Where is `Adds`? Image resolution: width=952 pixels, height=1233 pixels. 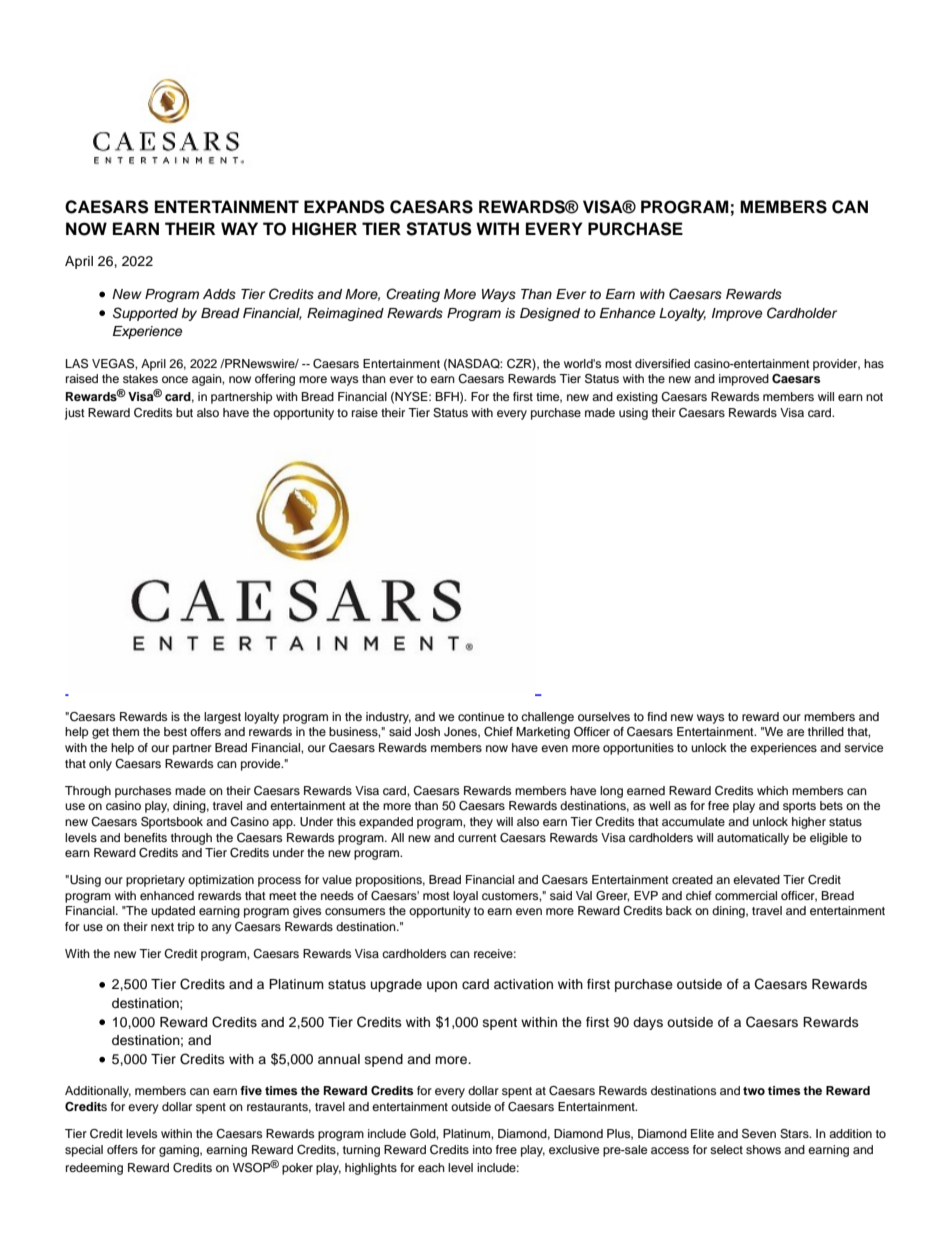
Adds is located at coordinates (219, 294).
